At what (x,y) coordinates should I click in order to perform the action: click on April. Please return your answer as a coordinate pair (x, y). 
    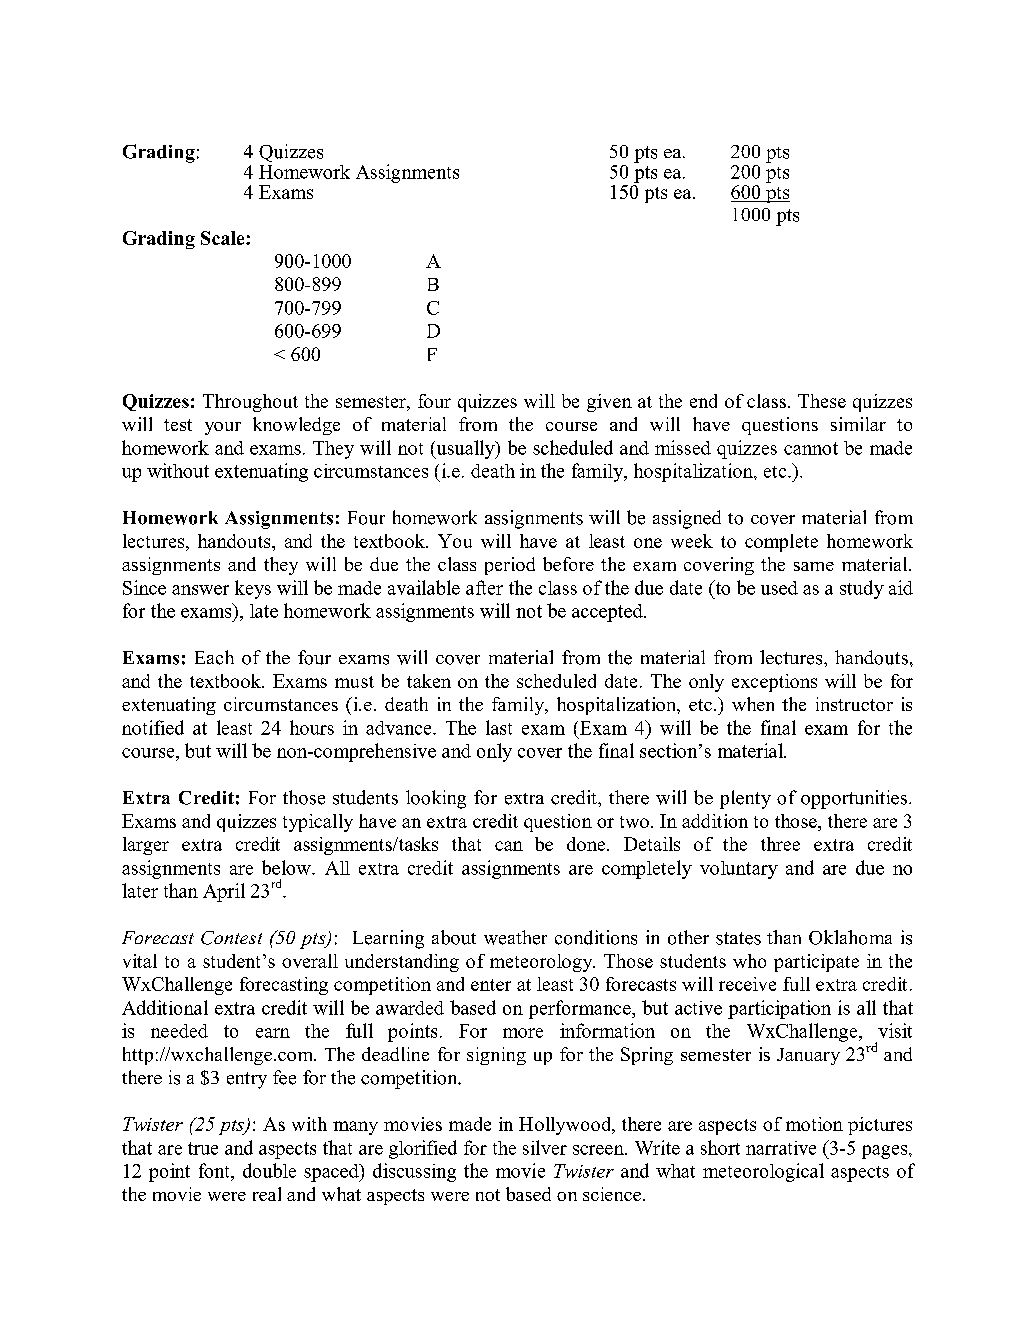
    Looking at the image, I should click on (224, 892).
